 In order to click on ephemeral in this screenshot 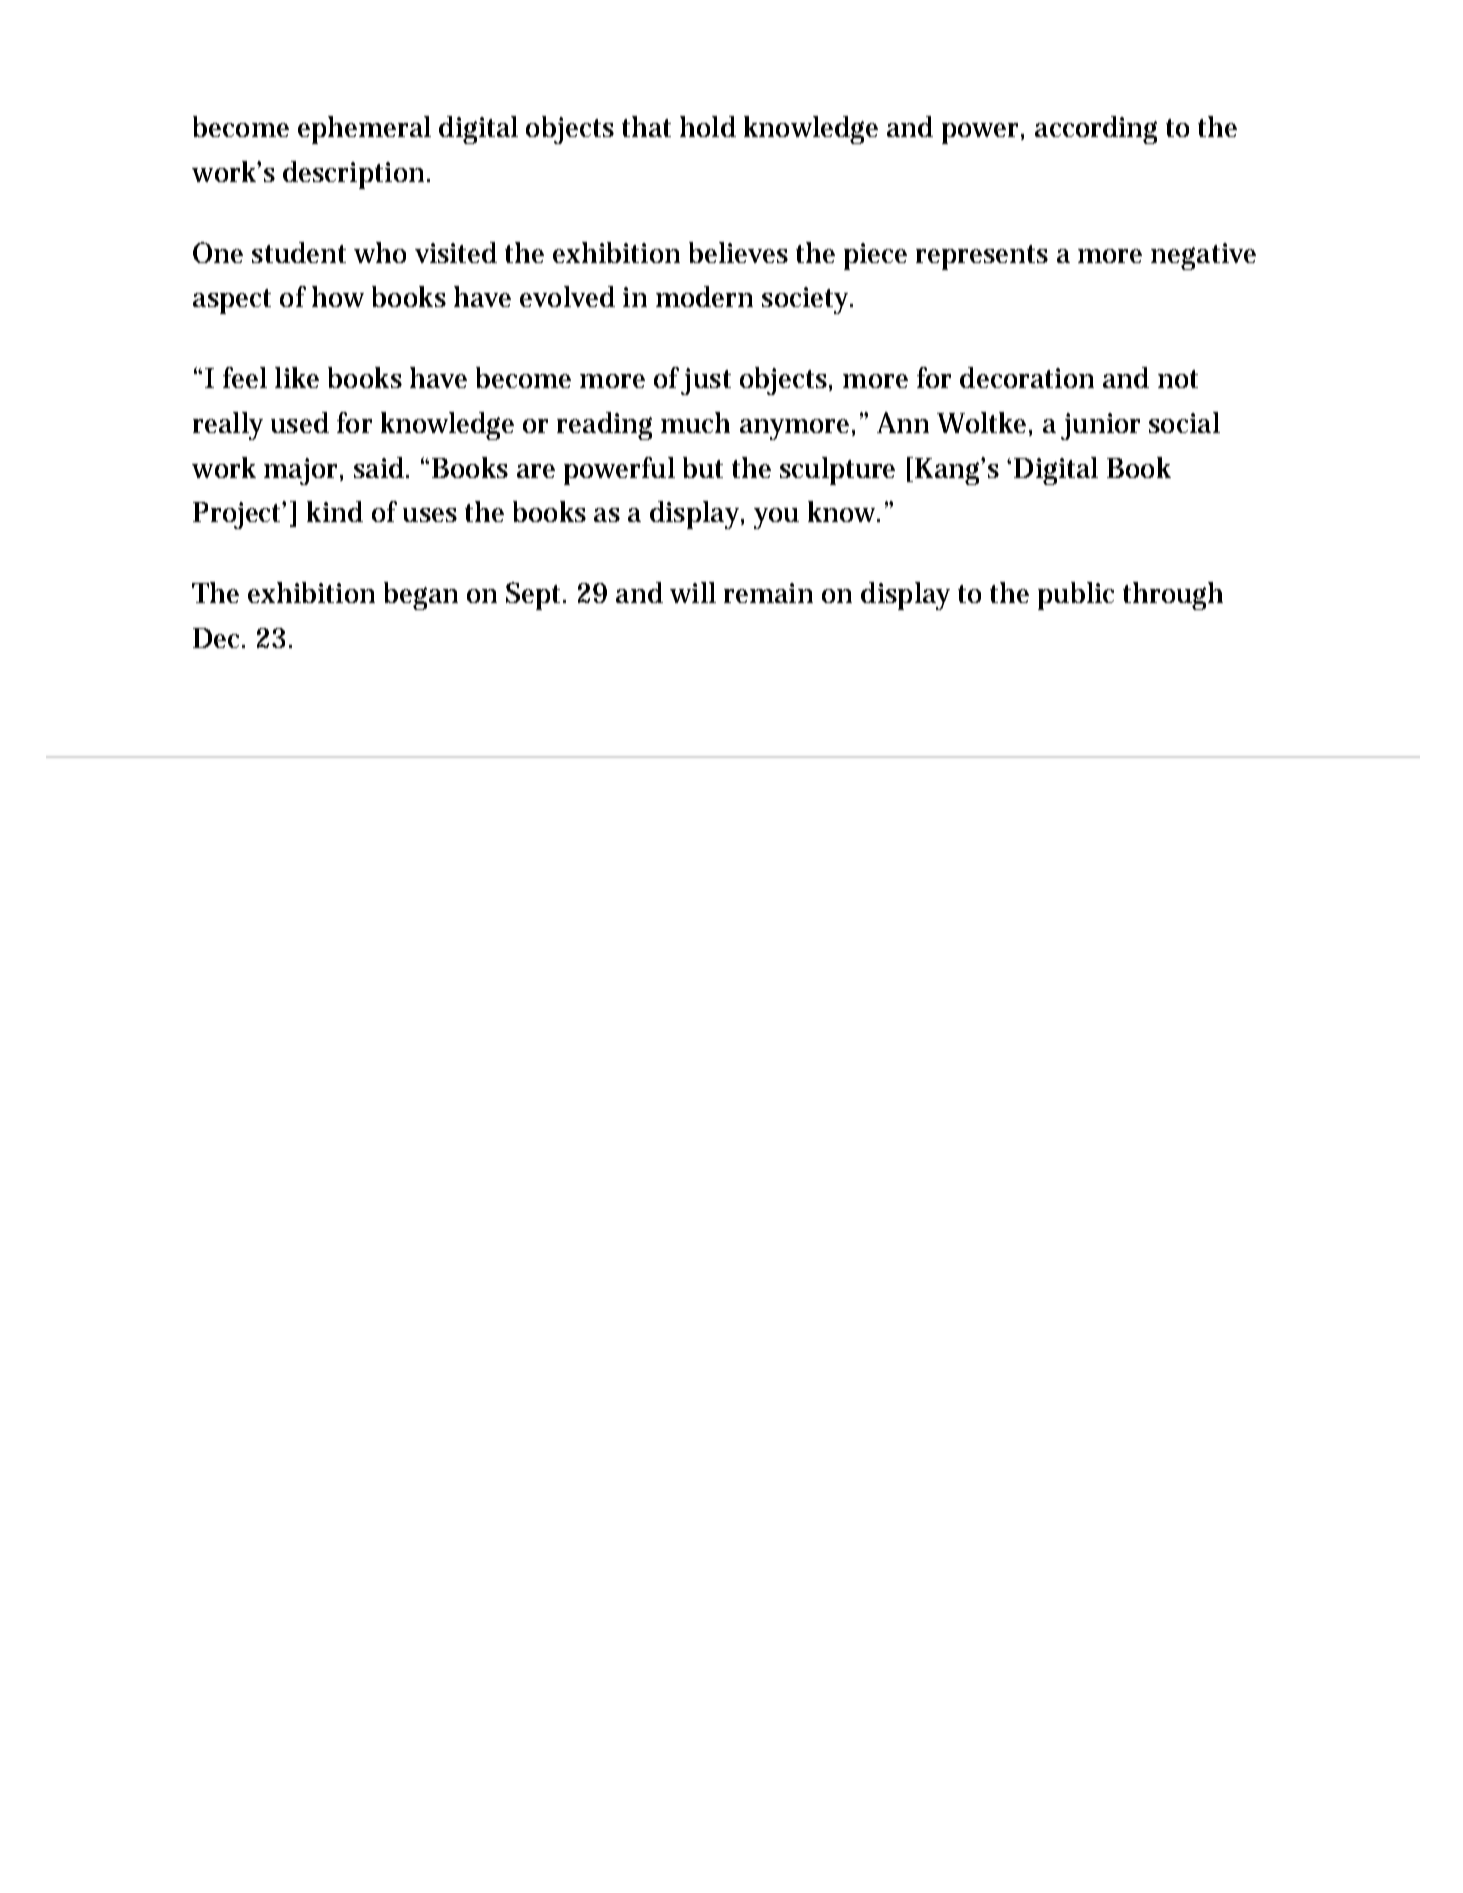, I will do `click(364, 130)`.
